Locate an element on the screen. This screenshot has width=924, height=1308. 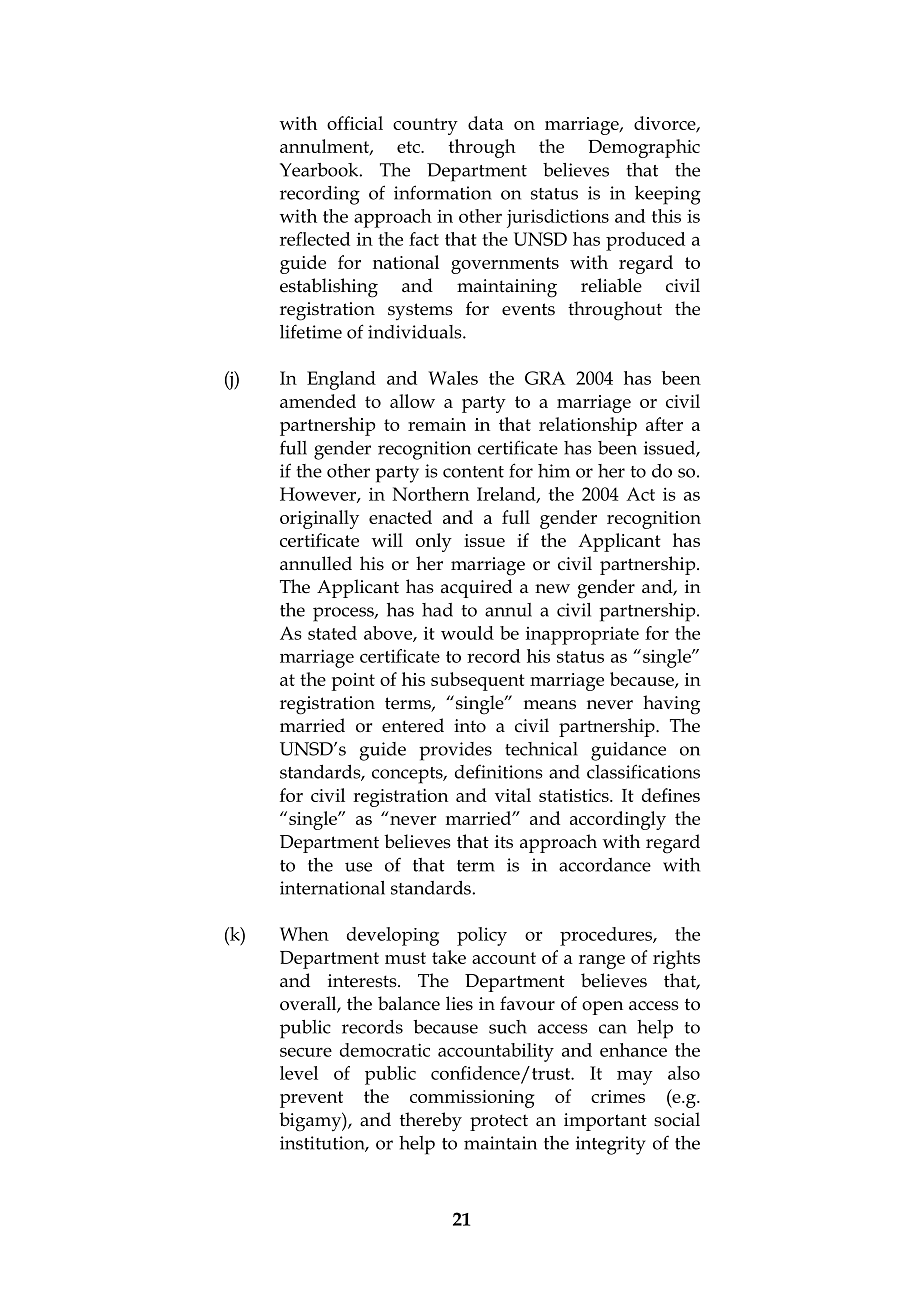
official is located at coordinates (355, 123).
